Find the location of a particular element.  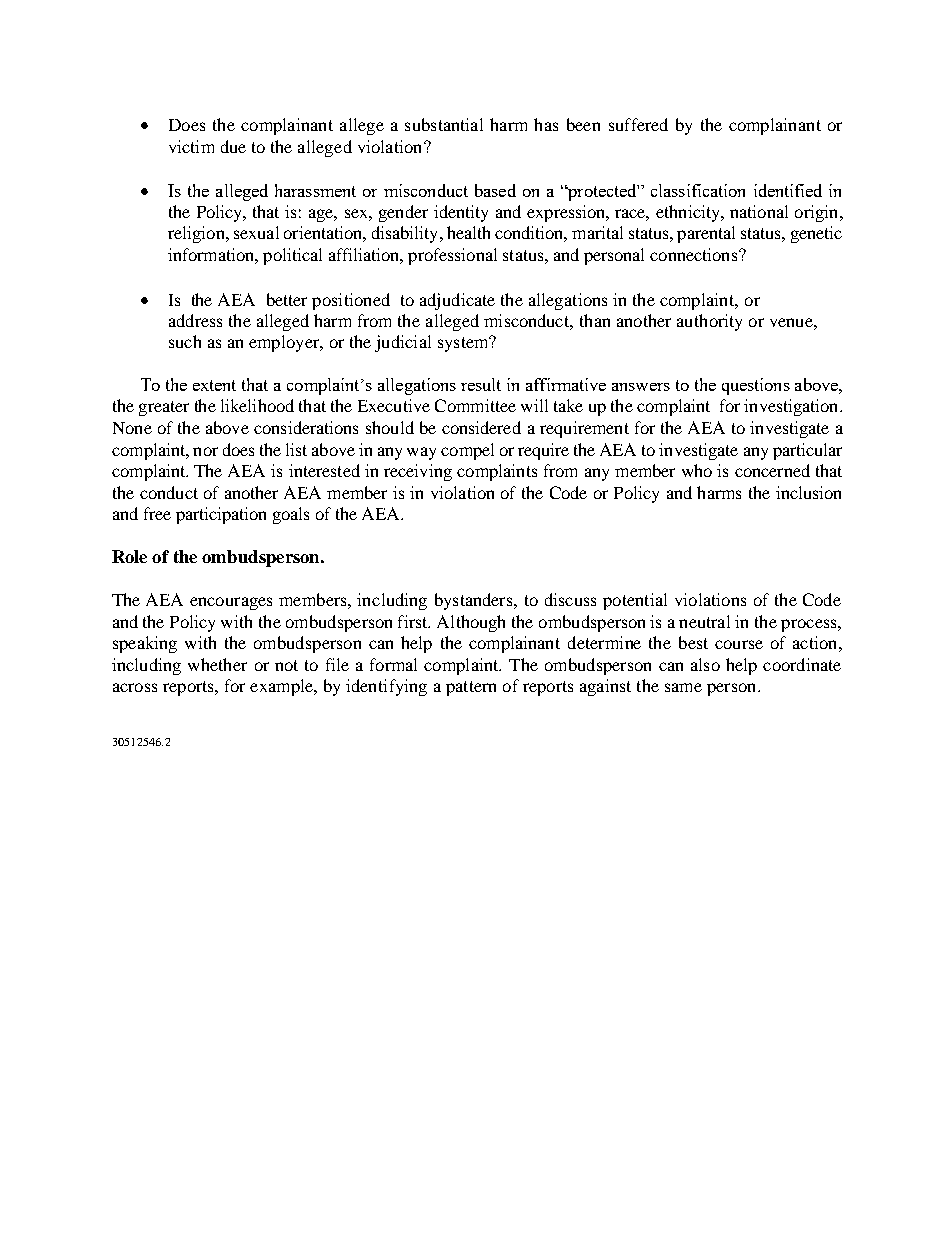

nor is located at coordinates (205, 451).
